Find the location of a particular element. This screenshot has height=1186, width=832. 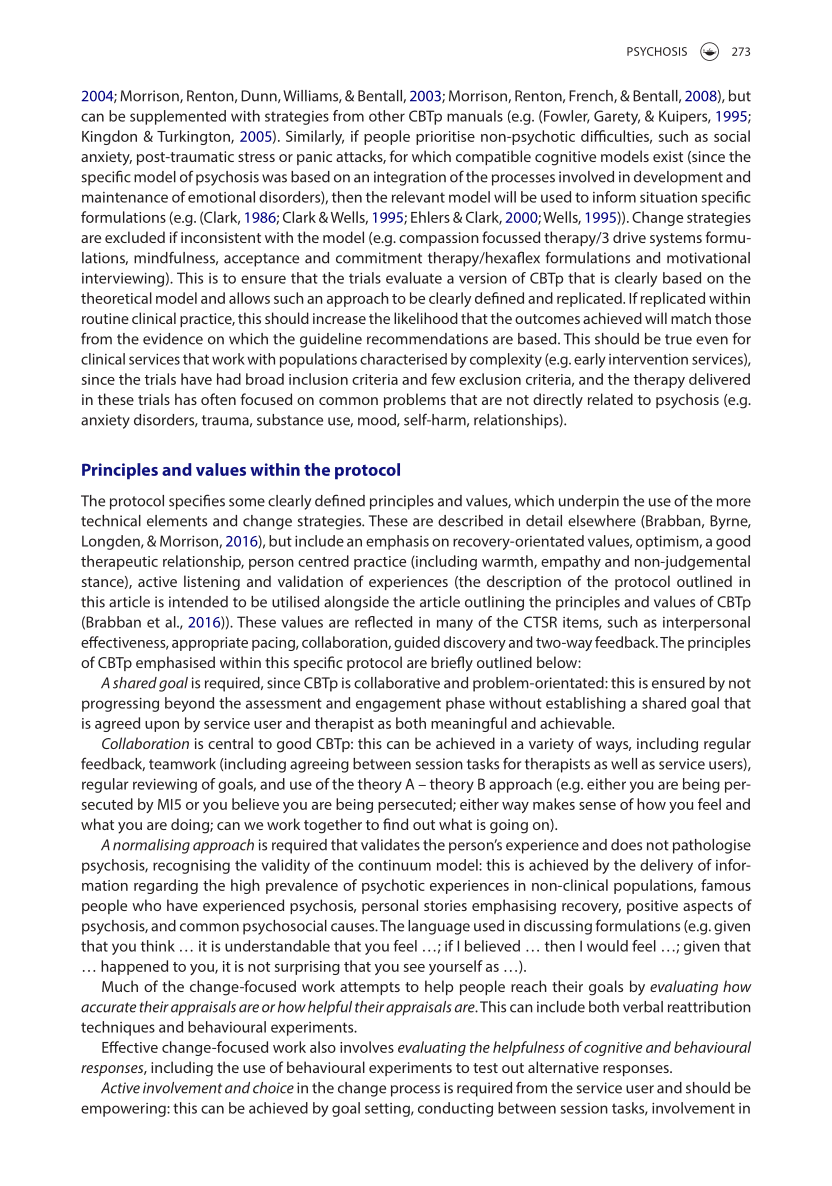

prioritise is located at coordinates (445, 138).
